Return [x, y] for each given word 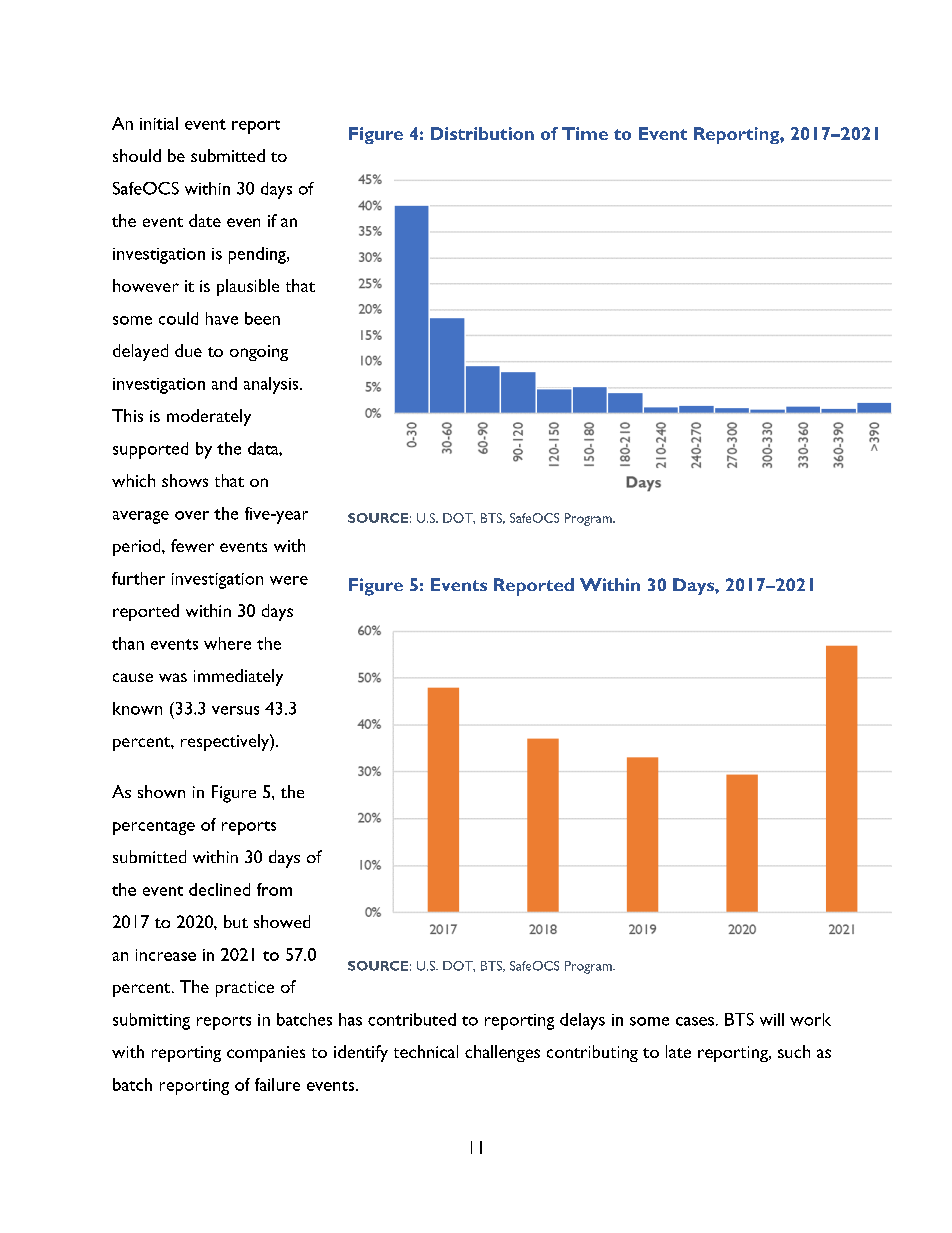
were [289, 580]
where [227, 643]
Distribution [482, 133]
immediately [238, 677]
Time [585, 133]
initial [159, 123]
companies [266, 1054]
